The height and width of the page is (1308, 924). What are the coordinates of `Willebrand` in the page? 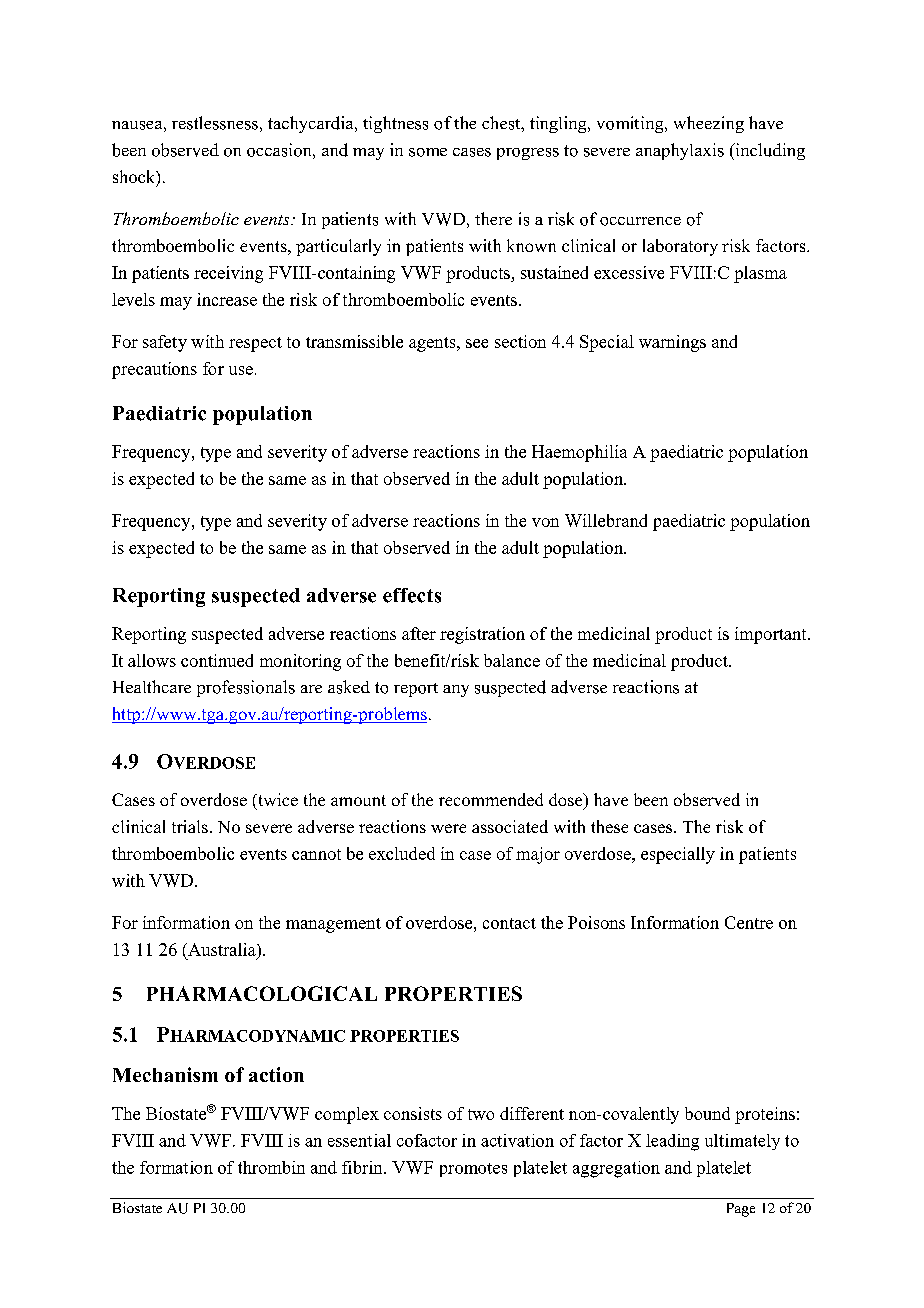 It's located at (606, 520).
